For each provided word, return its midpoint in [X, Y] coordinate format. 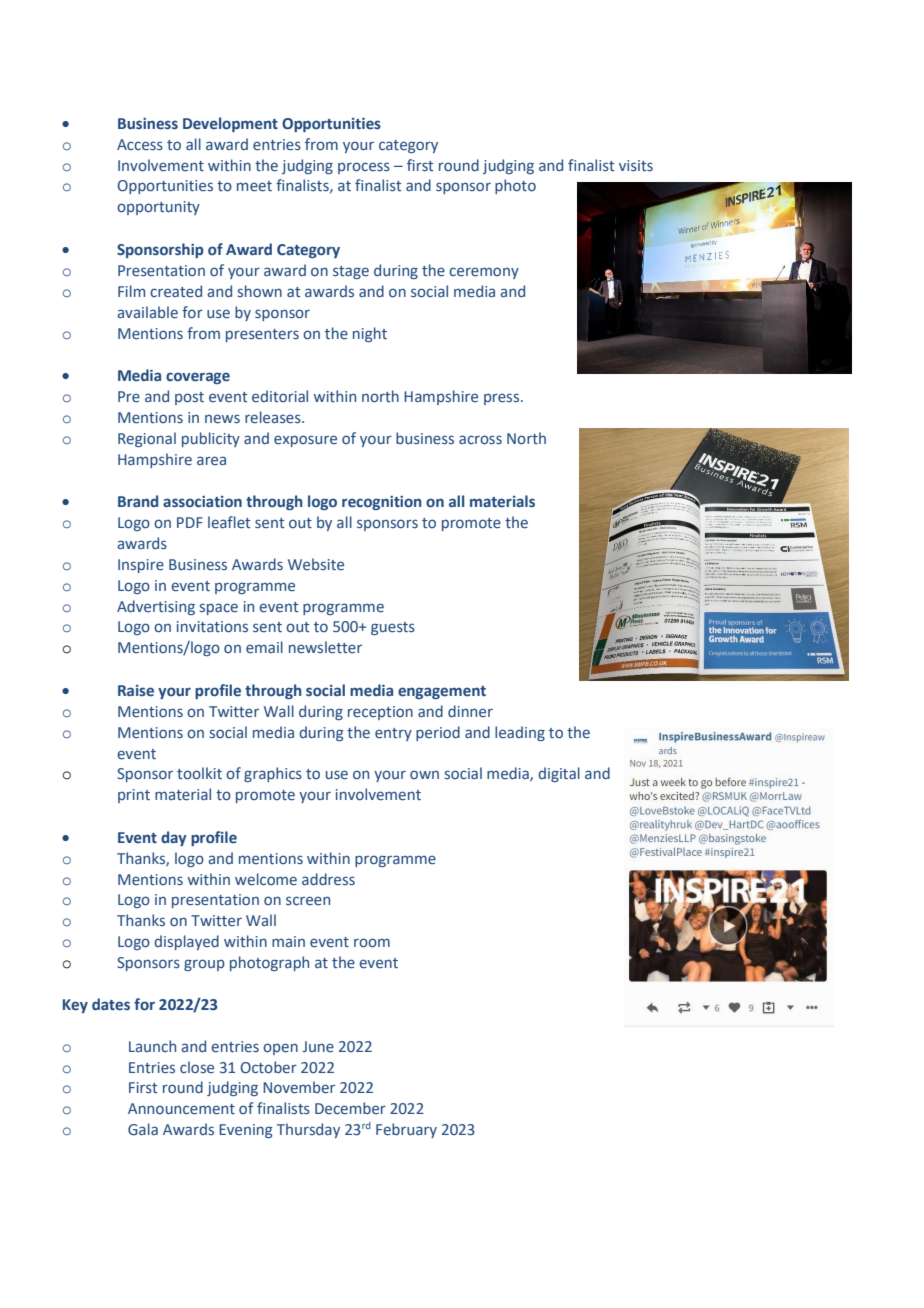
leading [520, 733]
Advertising [156, 607]
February [406, 1130]
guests [393, 628]
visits [636, 165]
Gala [143, 1129]
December [350, 1108]
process [364, 168]
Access [140, 144]
